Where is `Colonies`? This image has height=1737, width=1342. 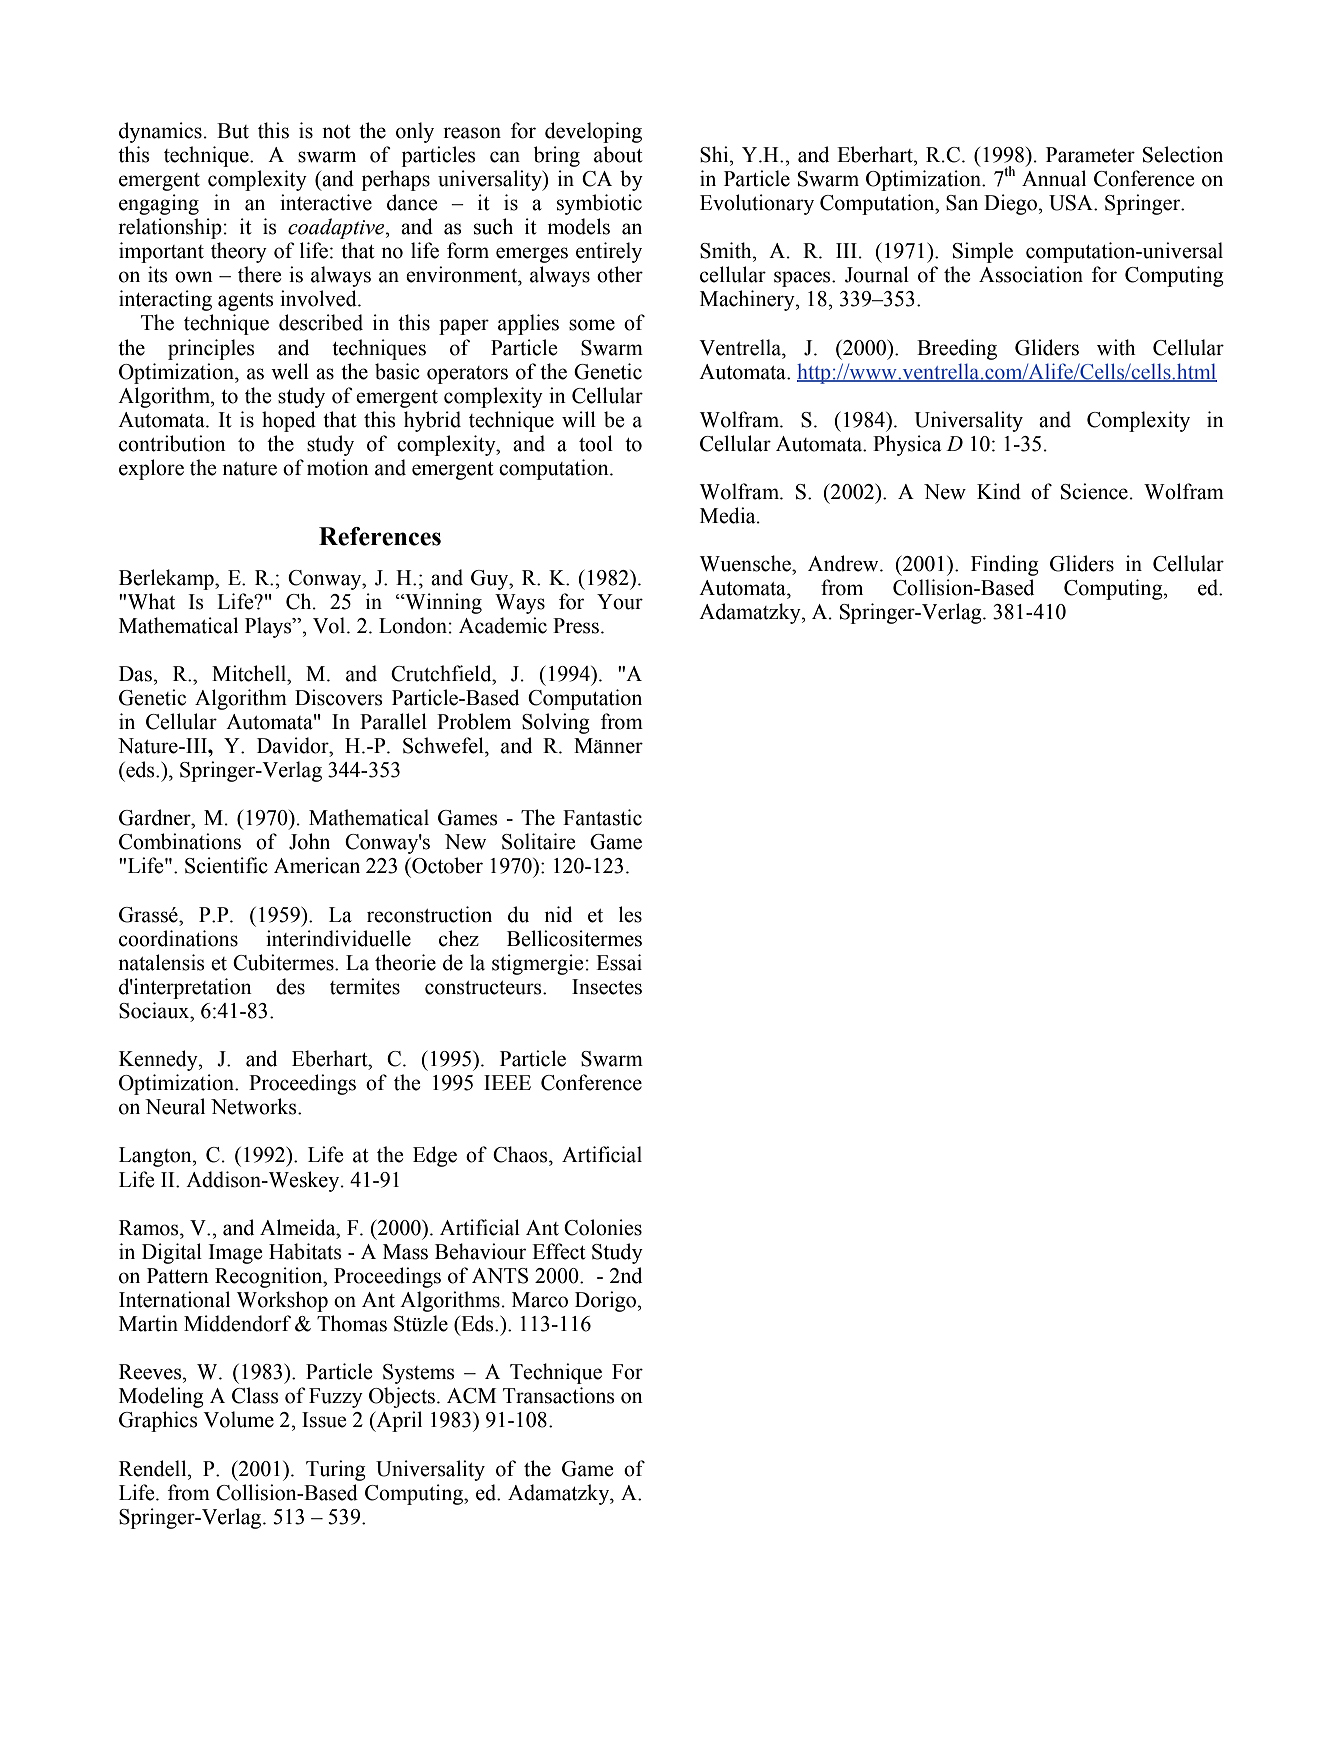
Colonies is located at coordinates (603, 1227).
